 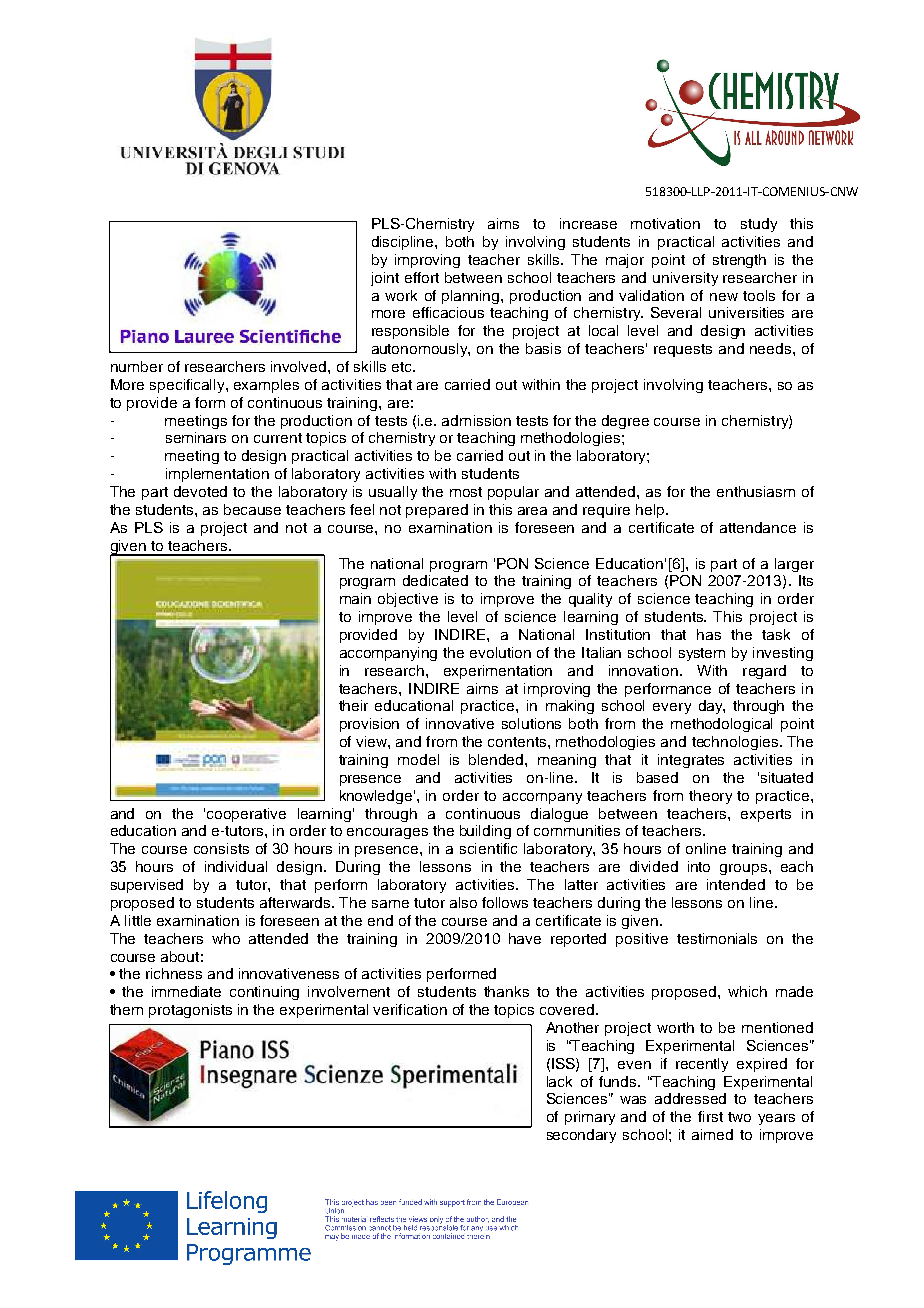 What do you see at coordinates (422, 277) in the document?
I see `effort` at bounding box center [422, 277].
